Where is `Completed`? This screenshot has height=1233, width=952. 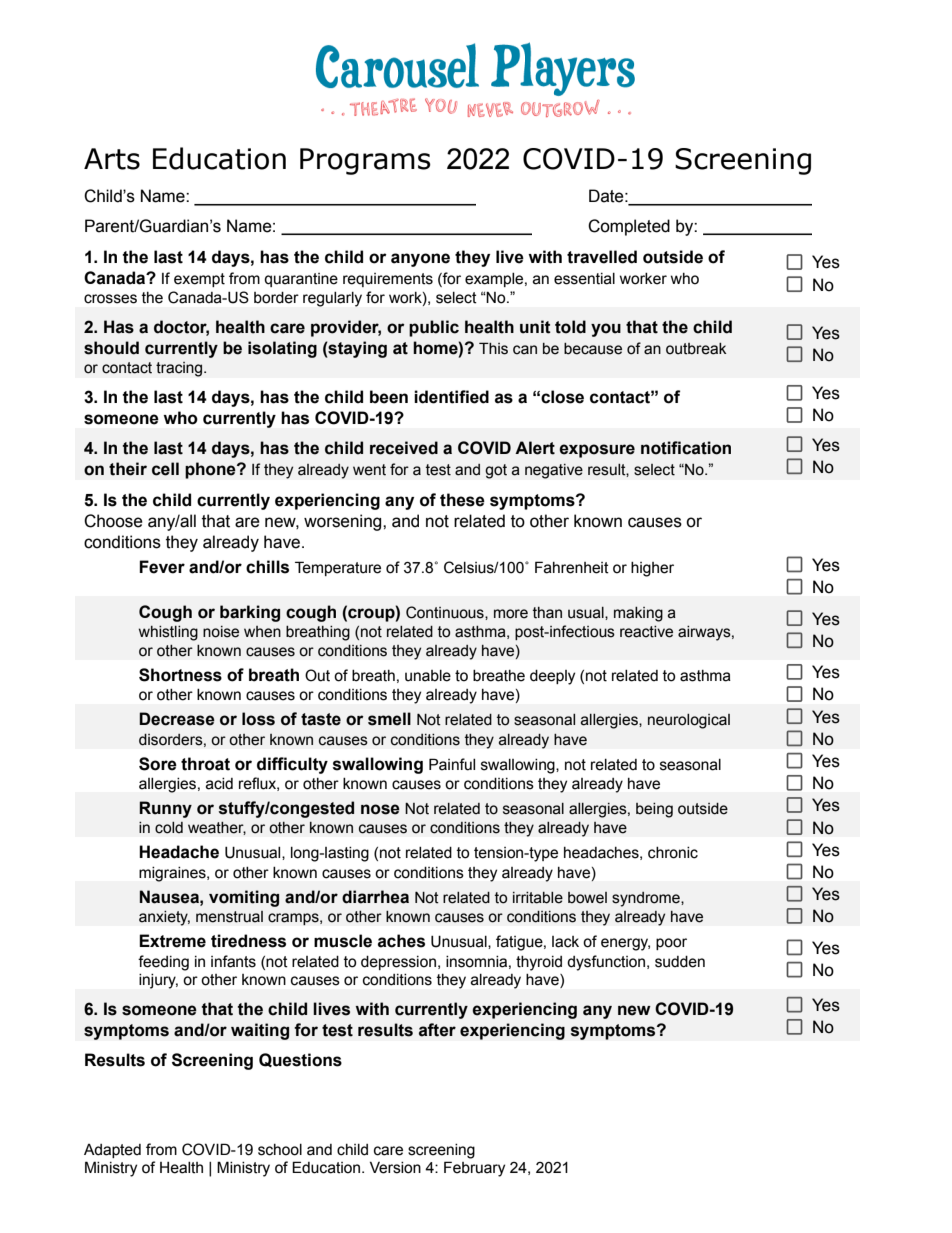 Completed is located at coordinates (629, 227).
